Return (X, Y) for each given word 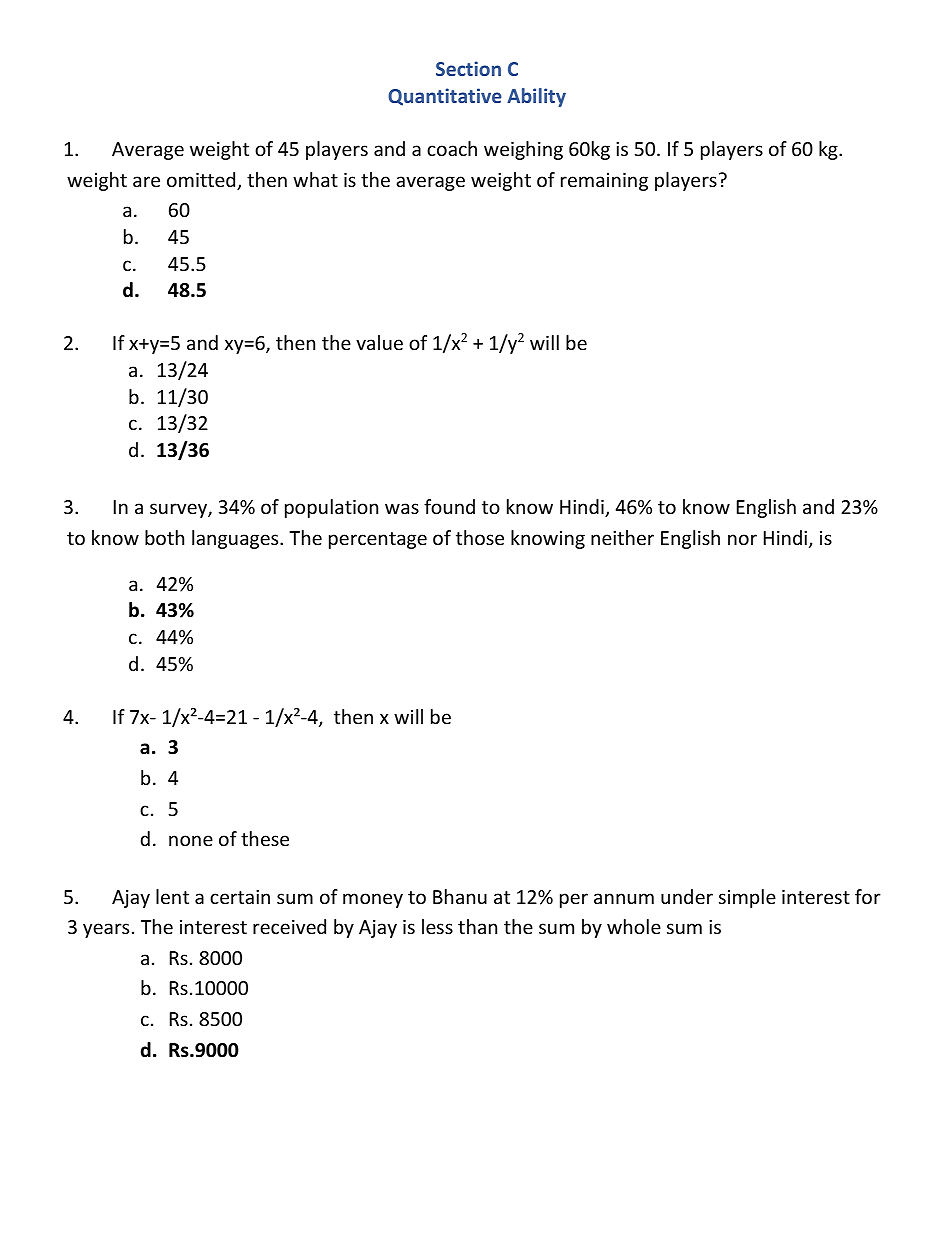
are (146, 181)
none (191, 840)
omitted (202, 181)
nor (742, 539)
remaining (604, 182)
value (379, 342)
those (480, 537)
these (265, 838)
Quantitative (445, 97)
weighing (523, 150)
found (449, 506)
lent (172, 896)
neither (622, 537)
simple (747, 898)
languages (236, 539)
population (331, 508)
